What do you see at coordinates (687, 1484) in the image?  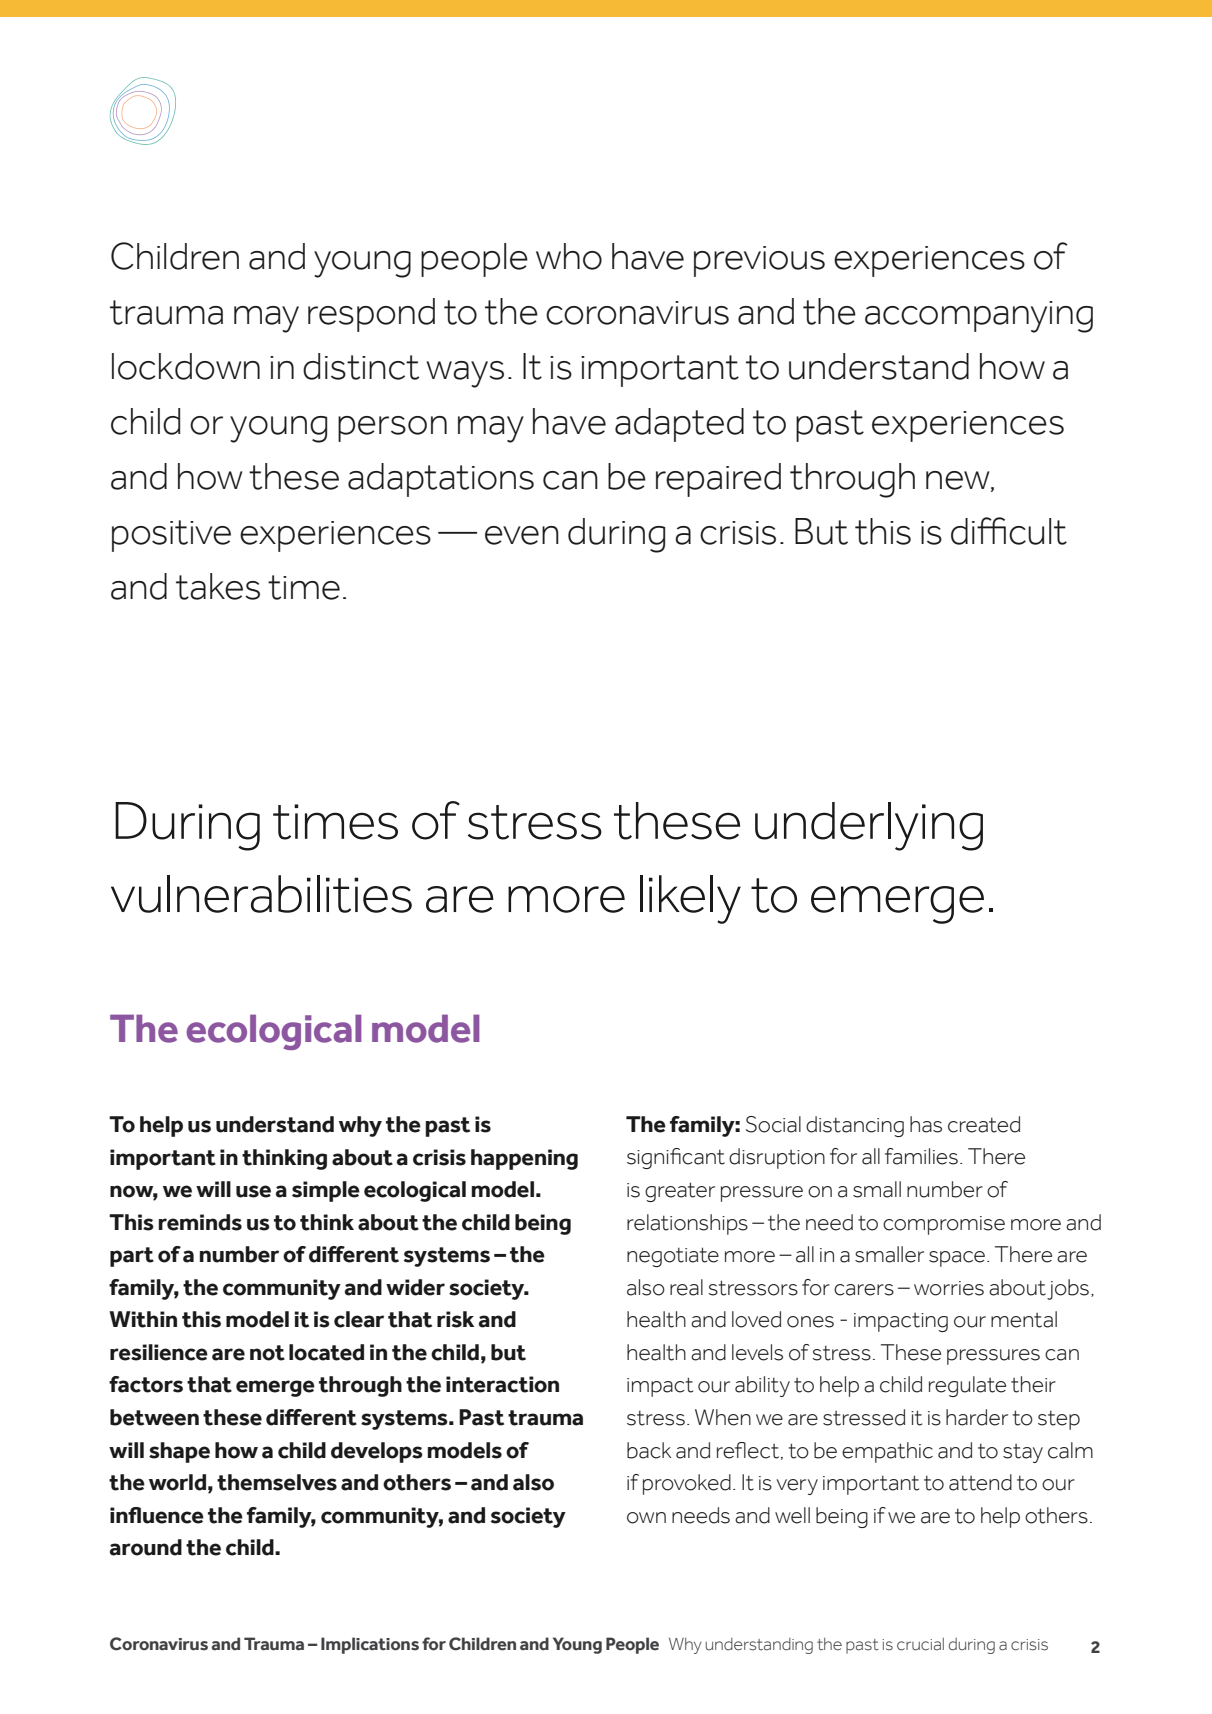 I see `provoked` at bounding box center [687, 1484].
